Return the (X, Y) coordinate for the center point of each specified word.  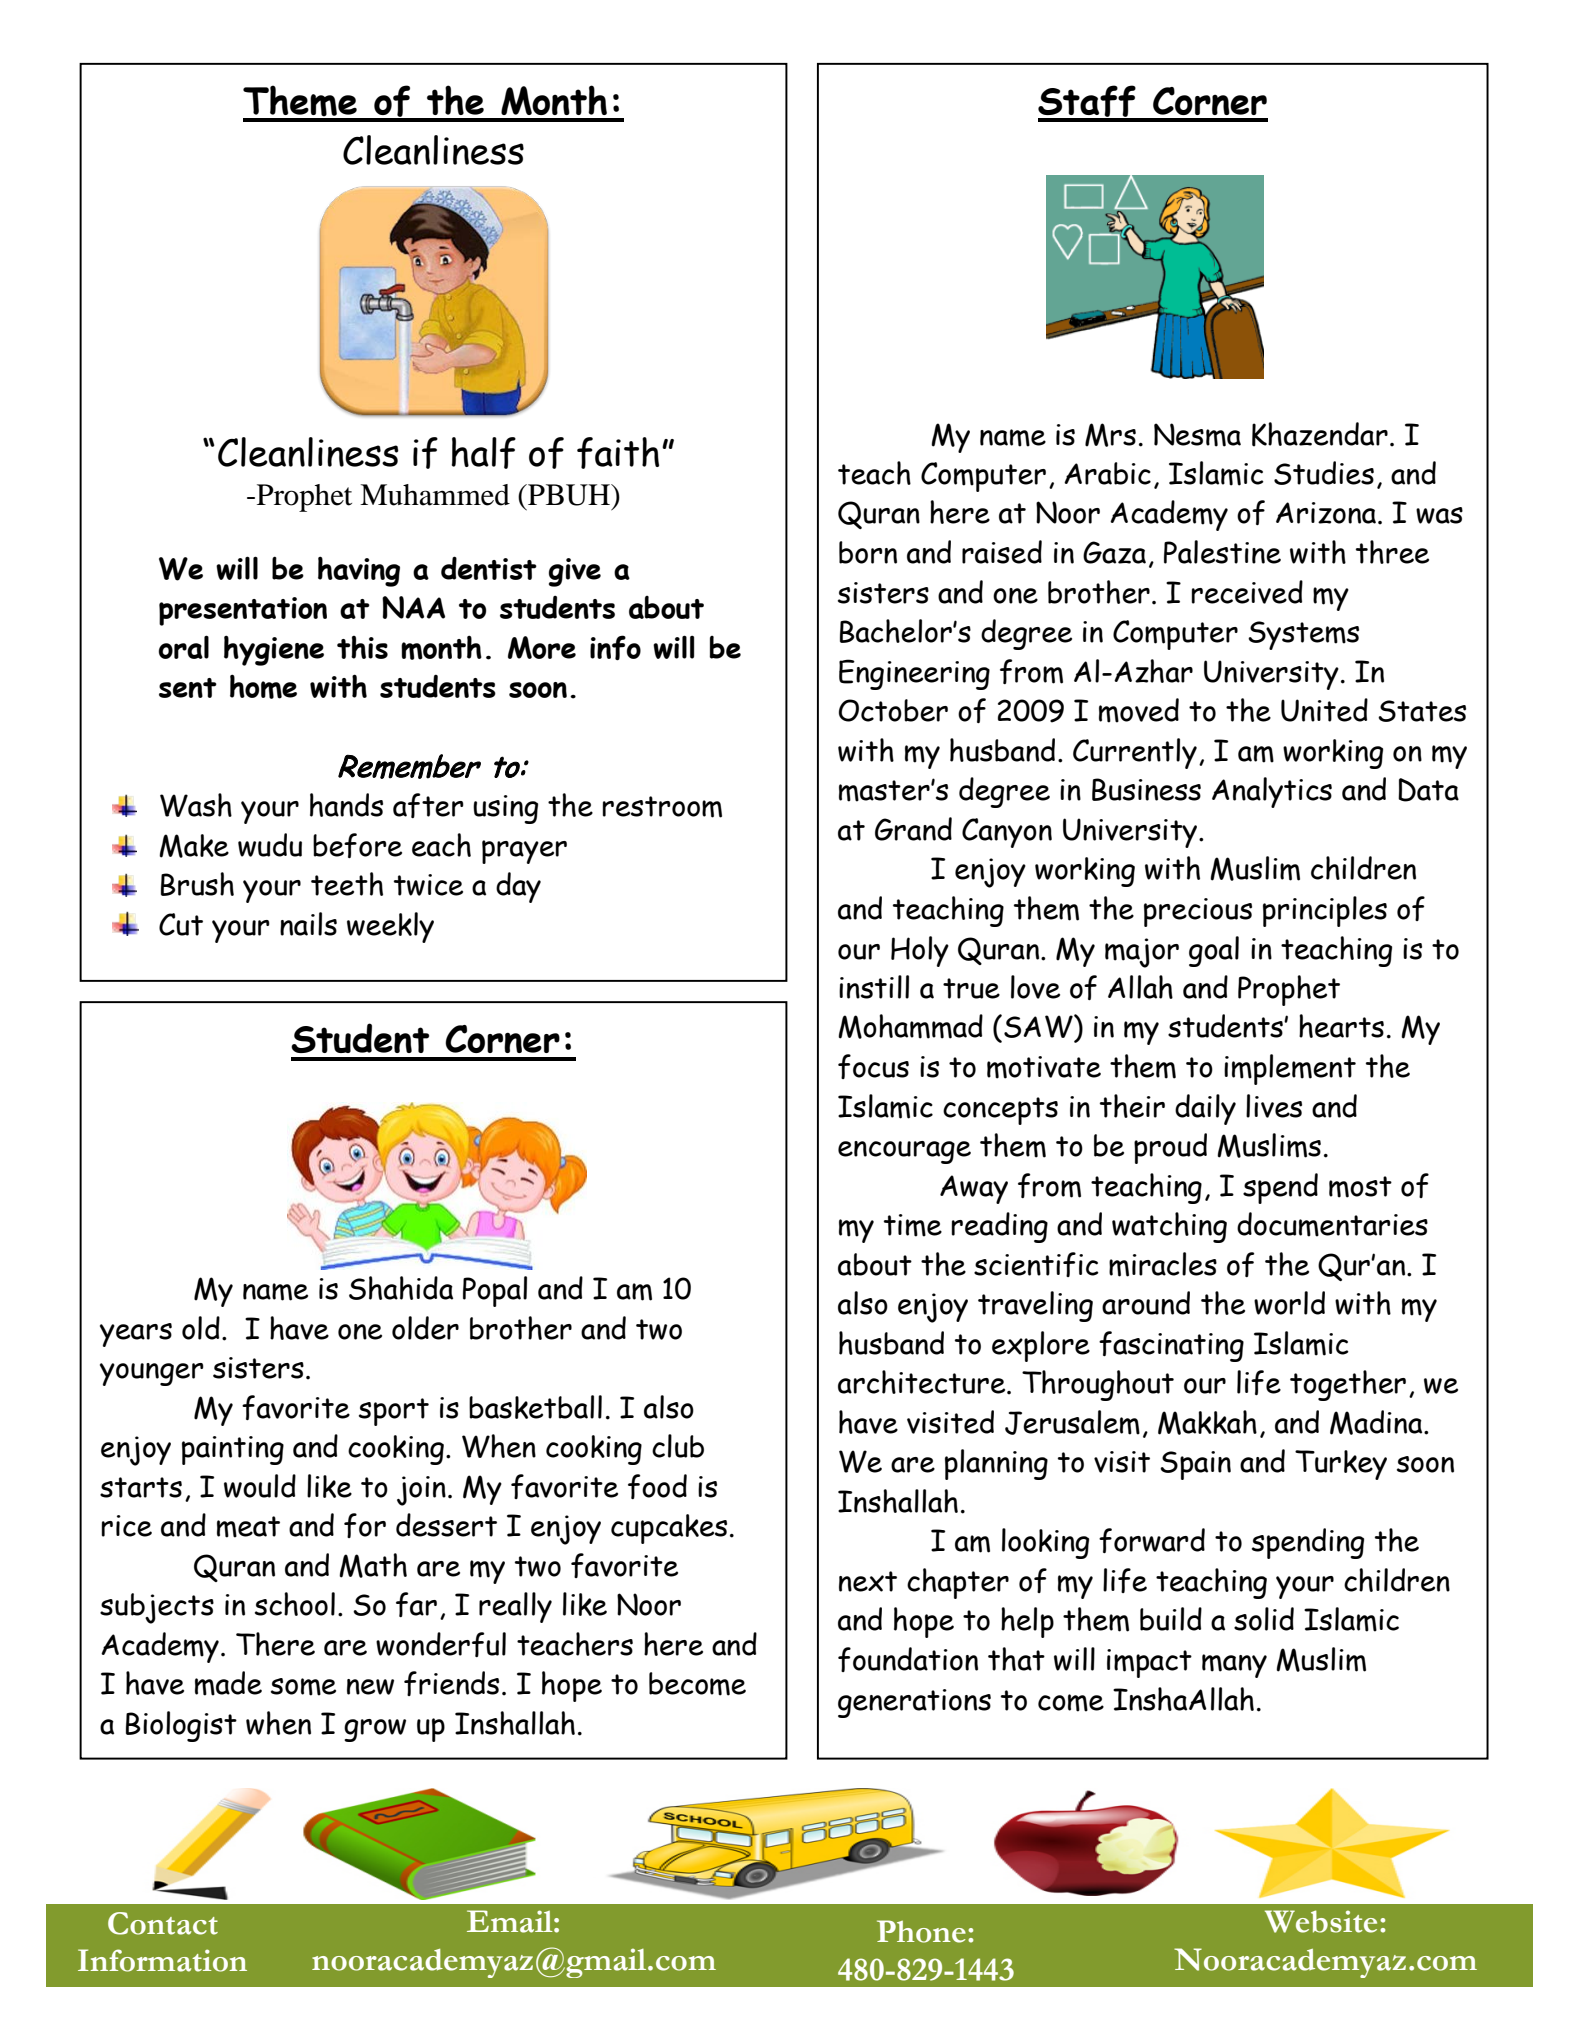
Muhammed (435, 495)
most (1360, 1187)
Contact (163, 1923)
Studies (1324, 473)
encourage (904, 1152)
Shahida (401, 1288)
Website (1321, 1921)
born (868, 552)
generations (914, 1703)
